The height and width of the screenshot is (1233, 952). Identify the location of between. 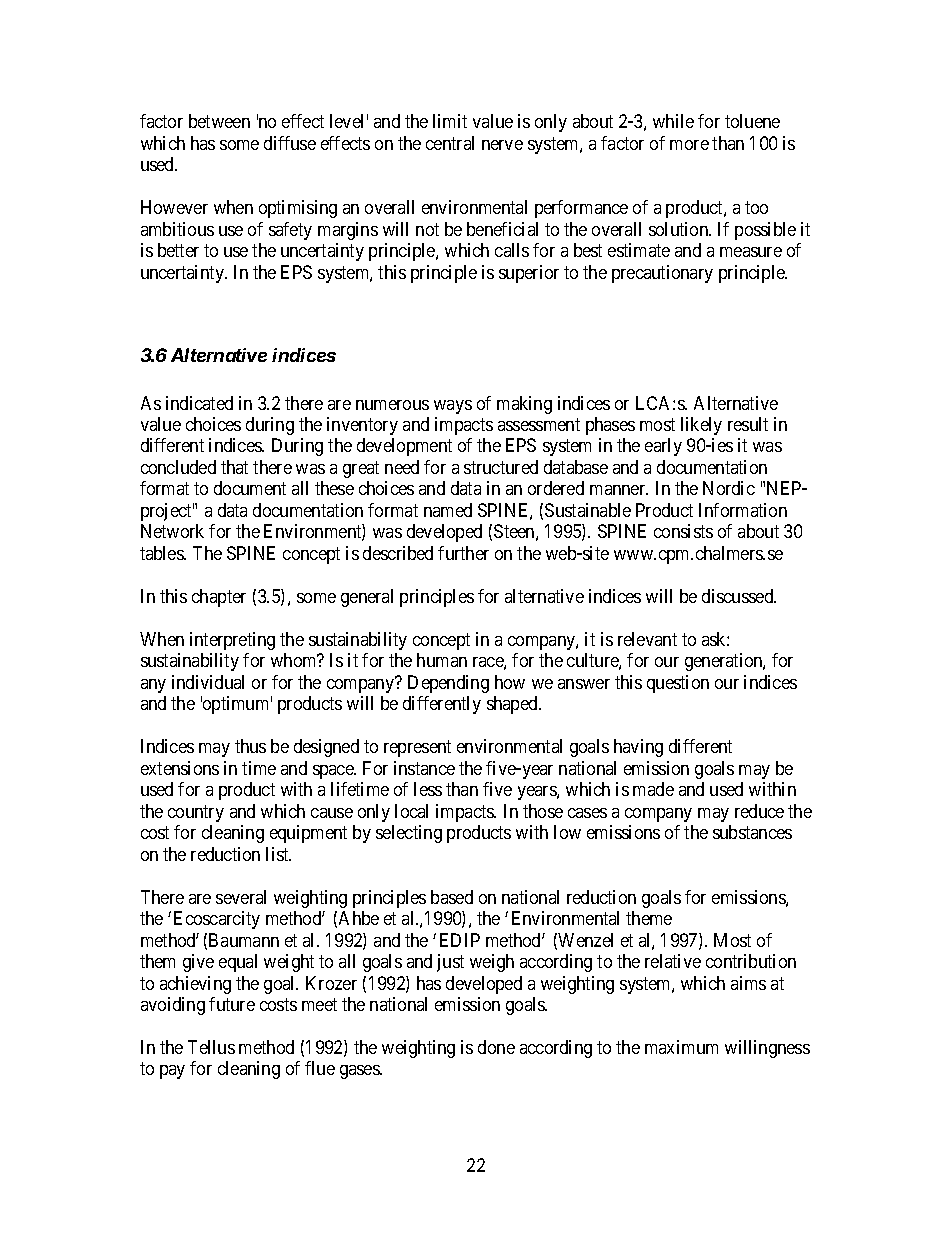
(219, 121).
